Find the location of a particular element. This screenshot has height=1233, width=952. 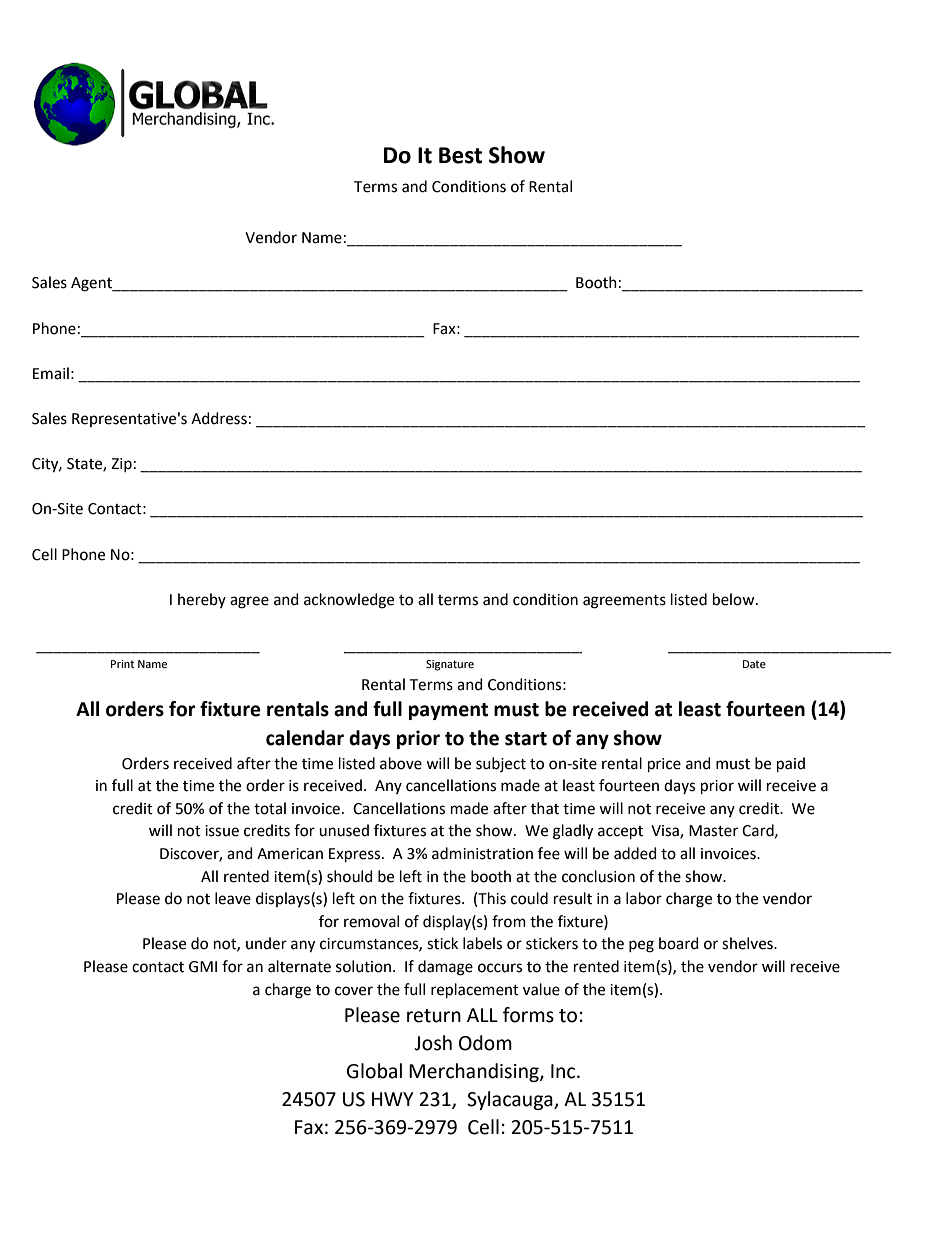

Email is located at coordinates (51, 373).
